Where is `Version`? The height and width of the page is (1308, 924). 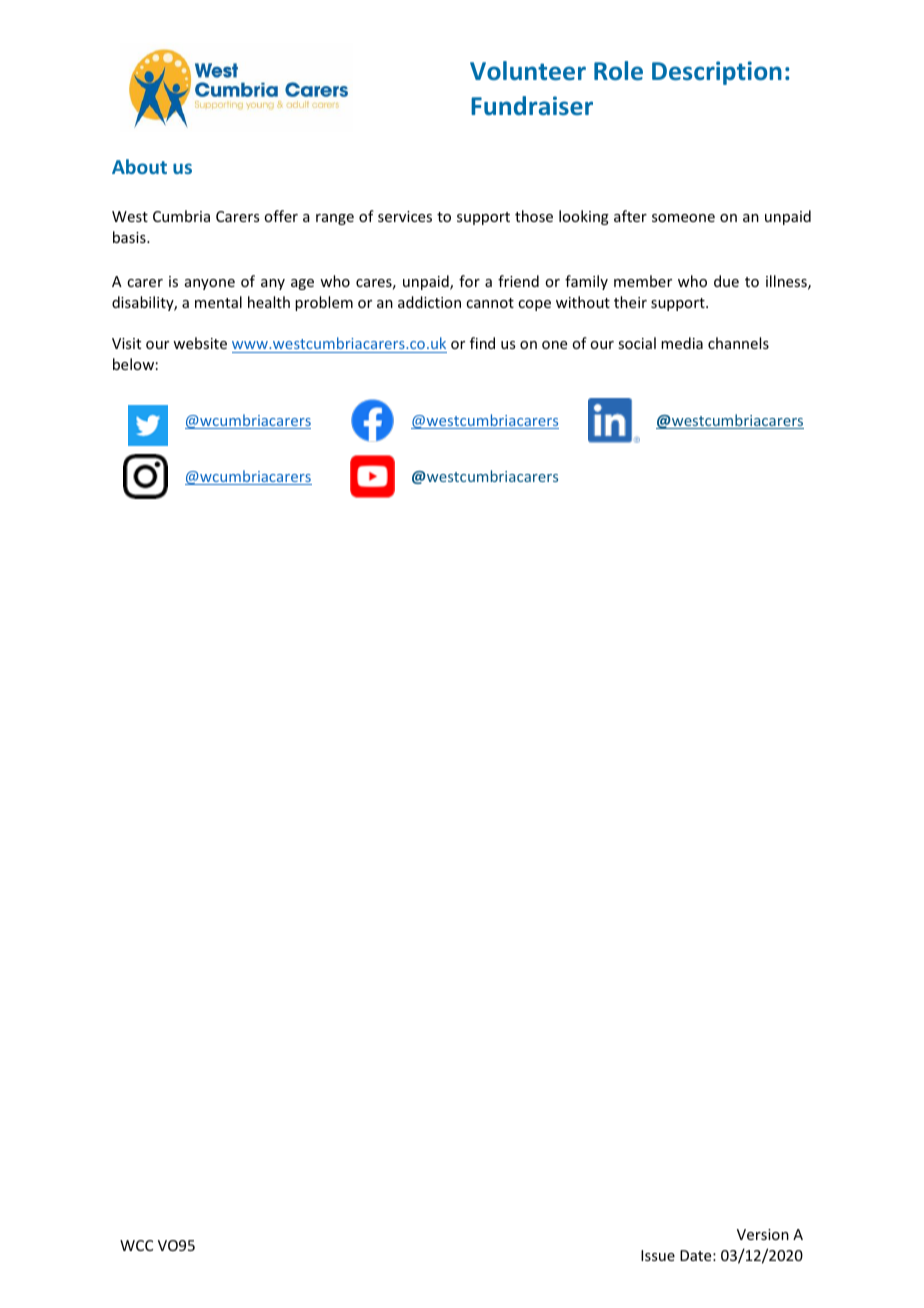 Version is located at coordinates (763, 1234).
